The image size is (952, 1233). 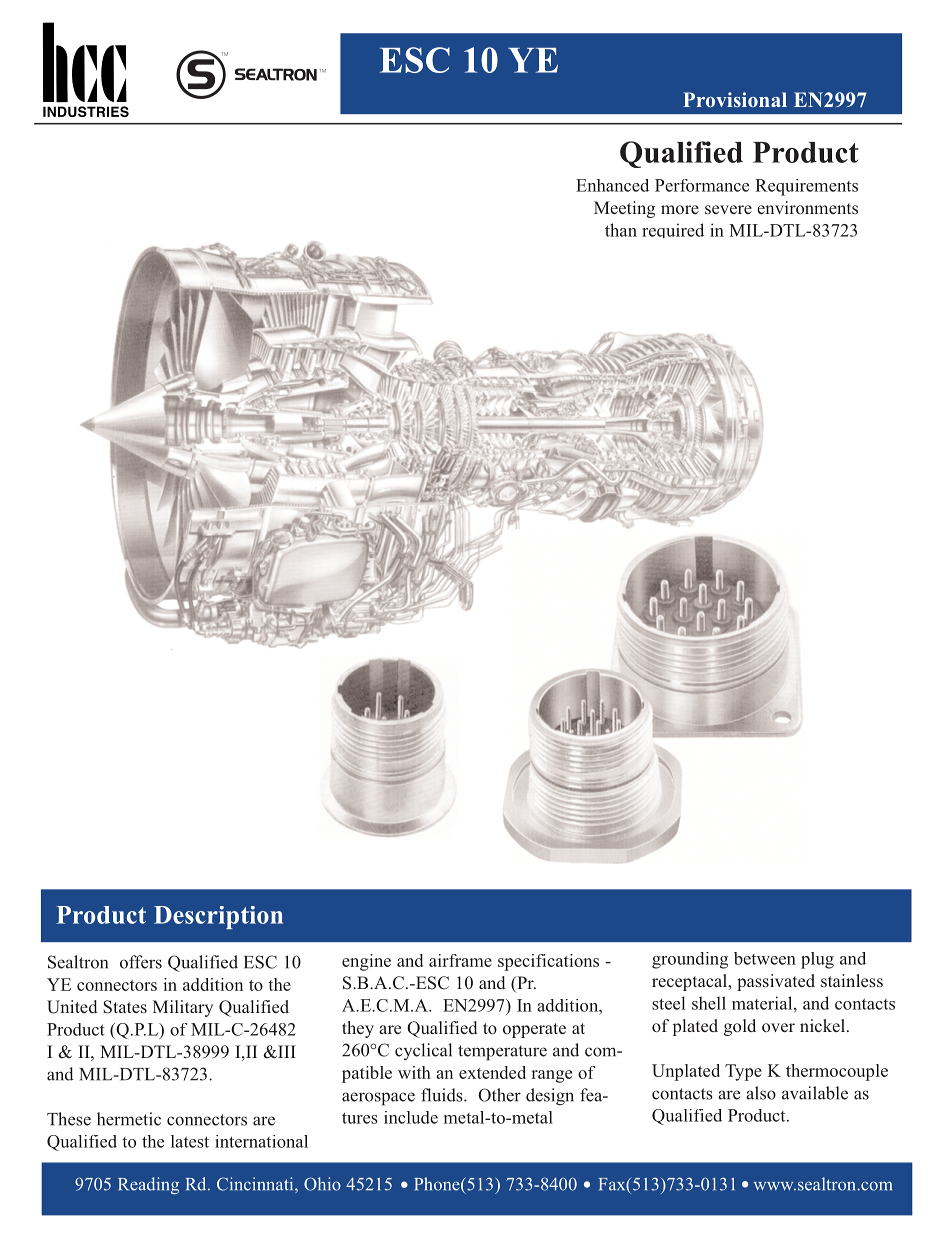 I want to click on latest, so click(x=190, y=1141).
